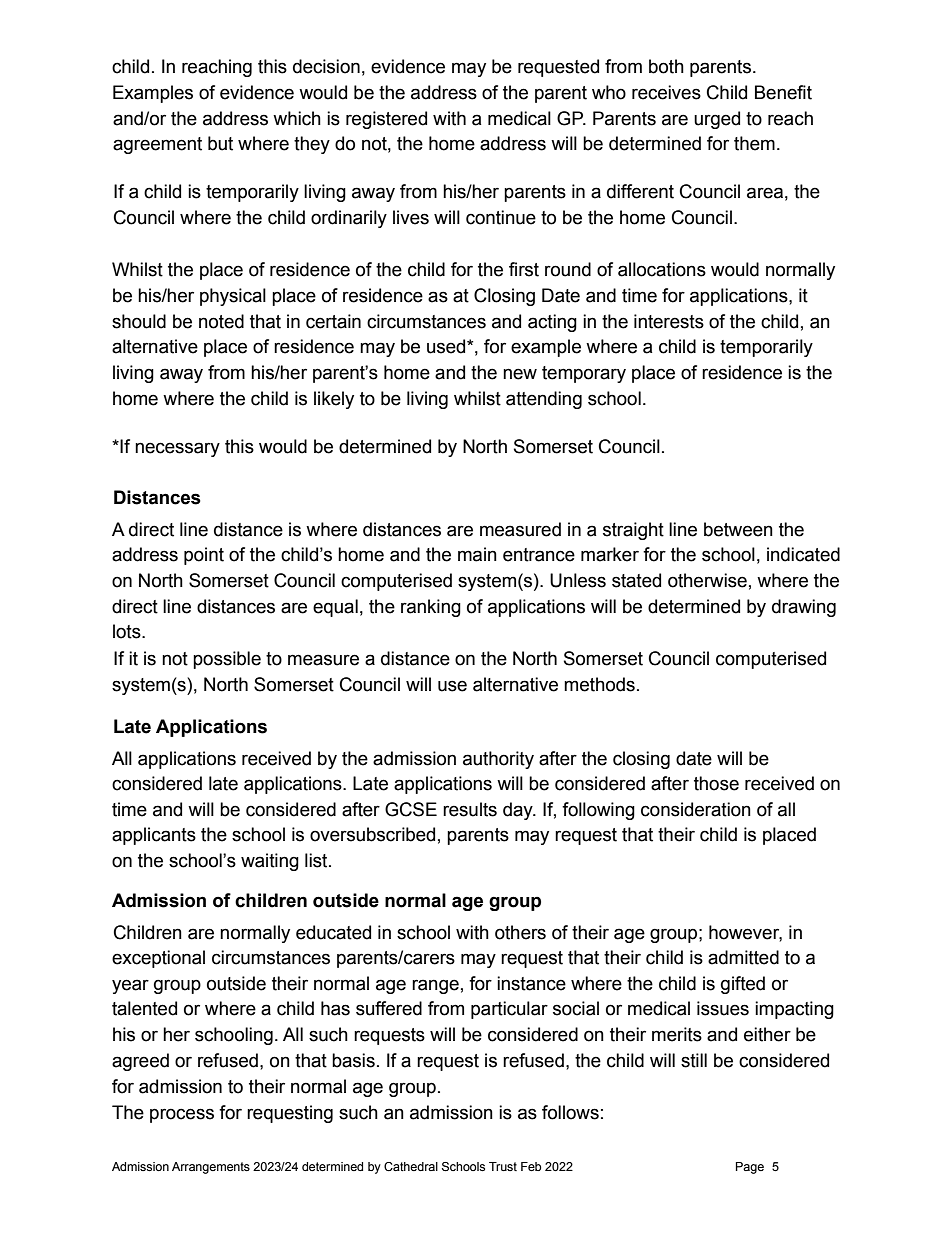 The height and width of the document is (1233, 952). Describe the element at coordinates (470, 809) in the document. I see `results` at that location.
